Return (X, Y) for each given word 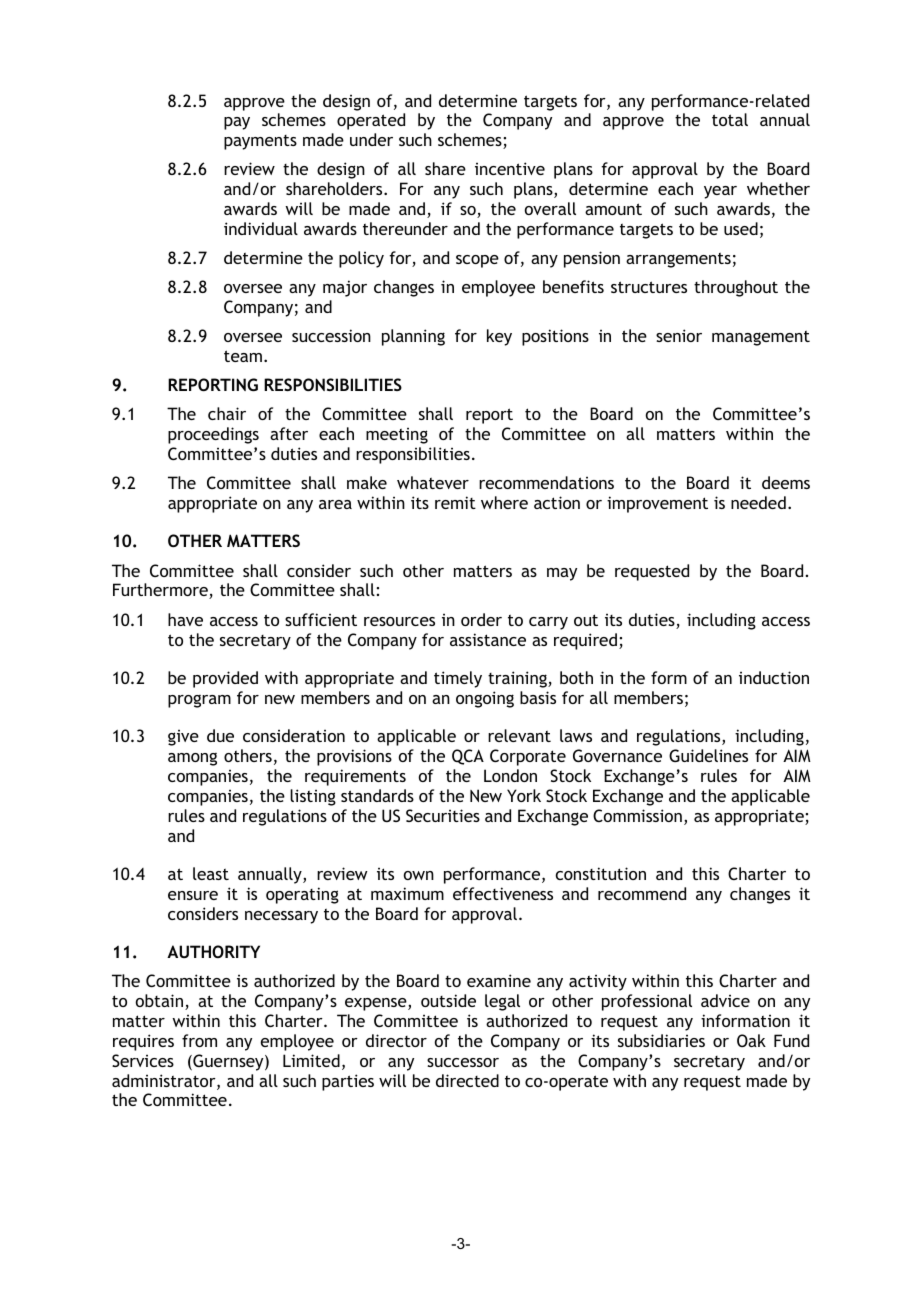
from (199, 1040)
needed (758, 502)
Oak (751, 1040)
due (220, 735)
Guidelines (708, 755)
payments (260, 142)
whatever (433, 482)
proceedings (213, 435)
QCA (468, 757)
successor (463, 1062)
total (730, 119)
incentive (510, 168)
